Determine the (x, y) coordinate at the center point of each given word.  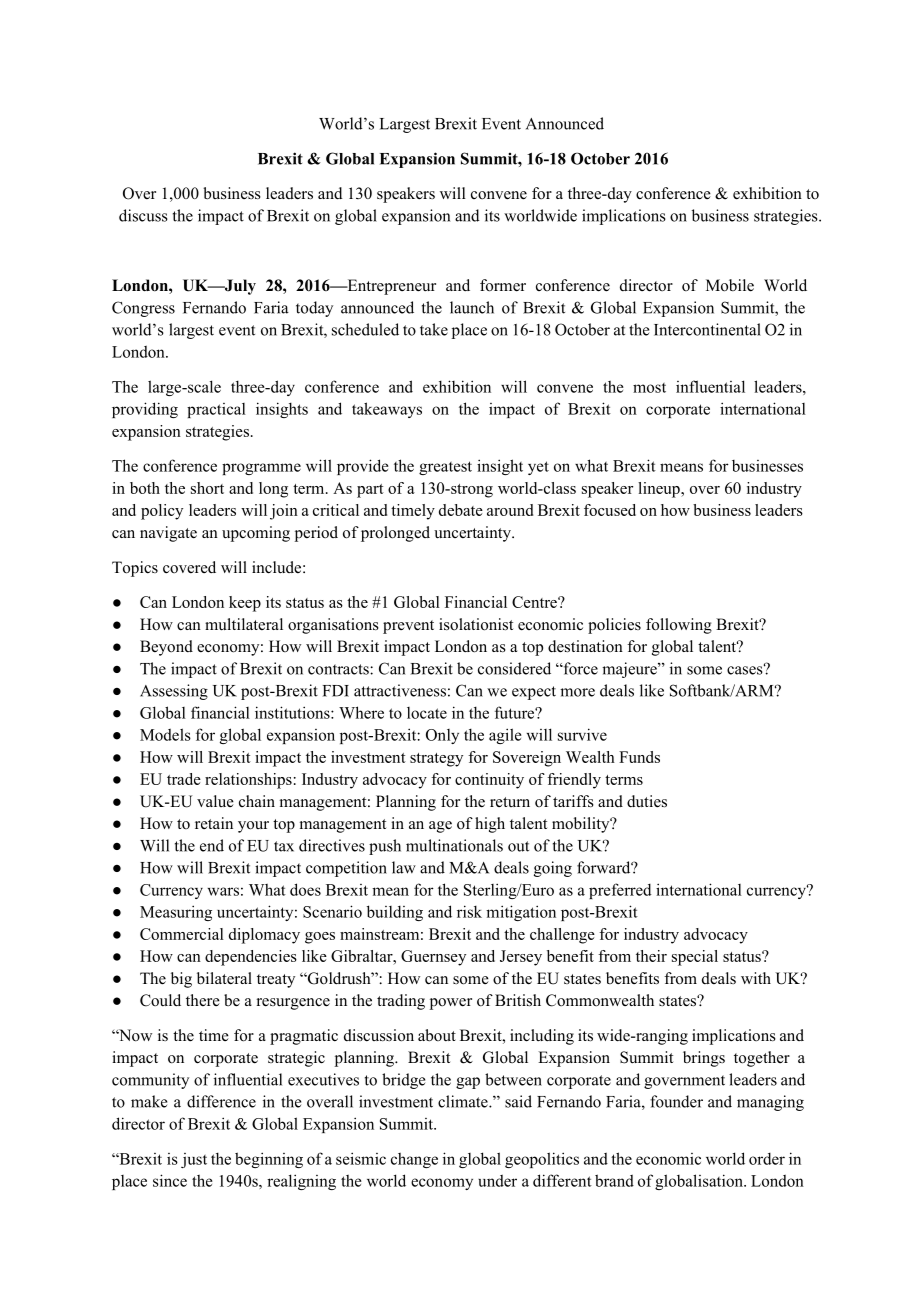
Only (442, 736)
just (194, 1160)
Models (165, 734)
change (414, 1160)
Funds (639, 757)
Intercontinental (707, 329)
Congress (143, 309)
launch (472, 307)
